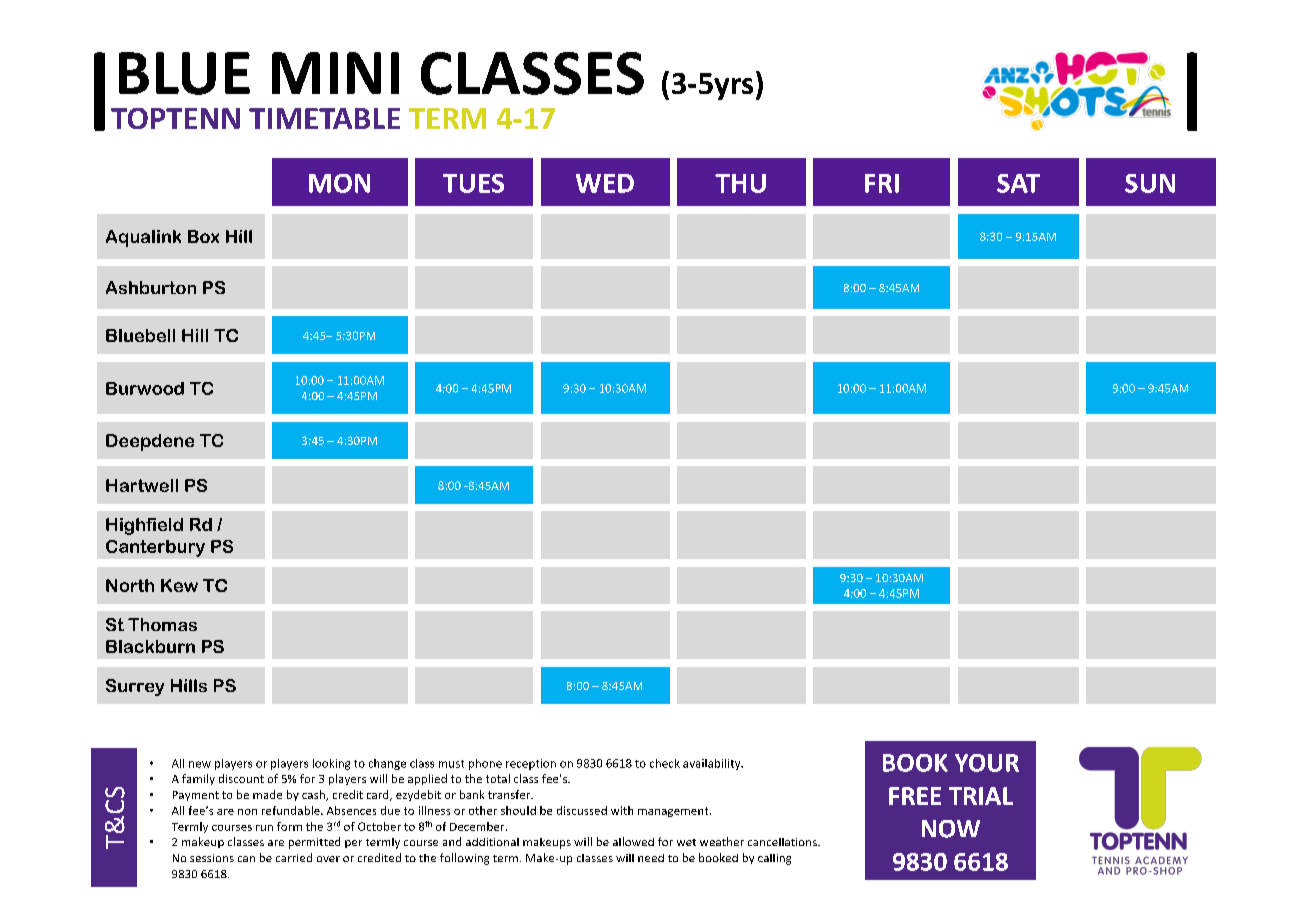 This screenshot has width=1308, height=924. I want to click on NOW, so click(951, 829).
